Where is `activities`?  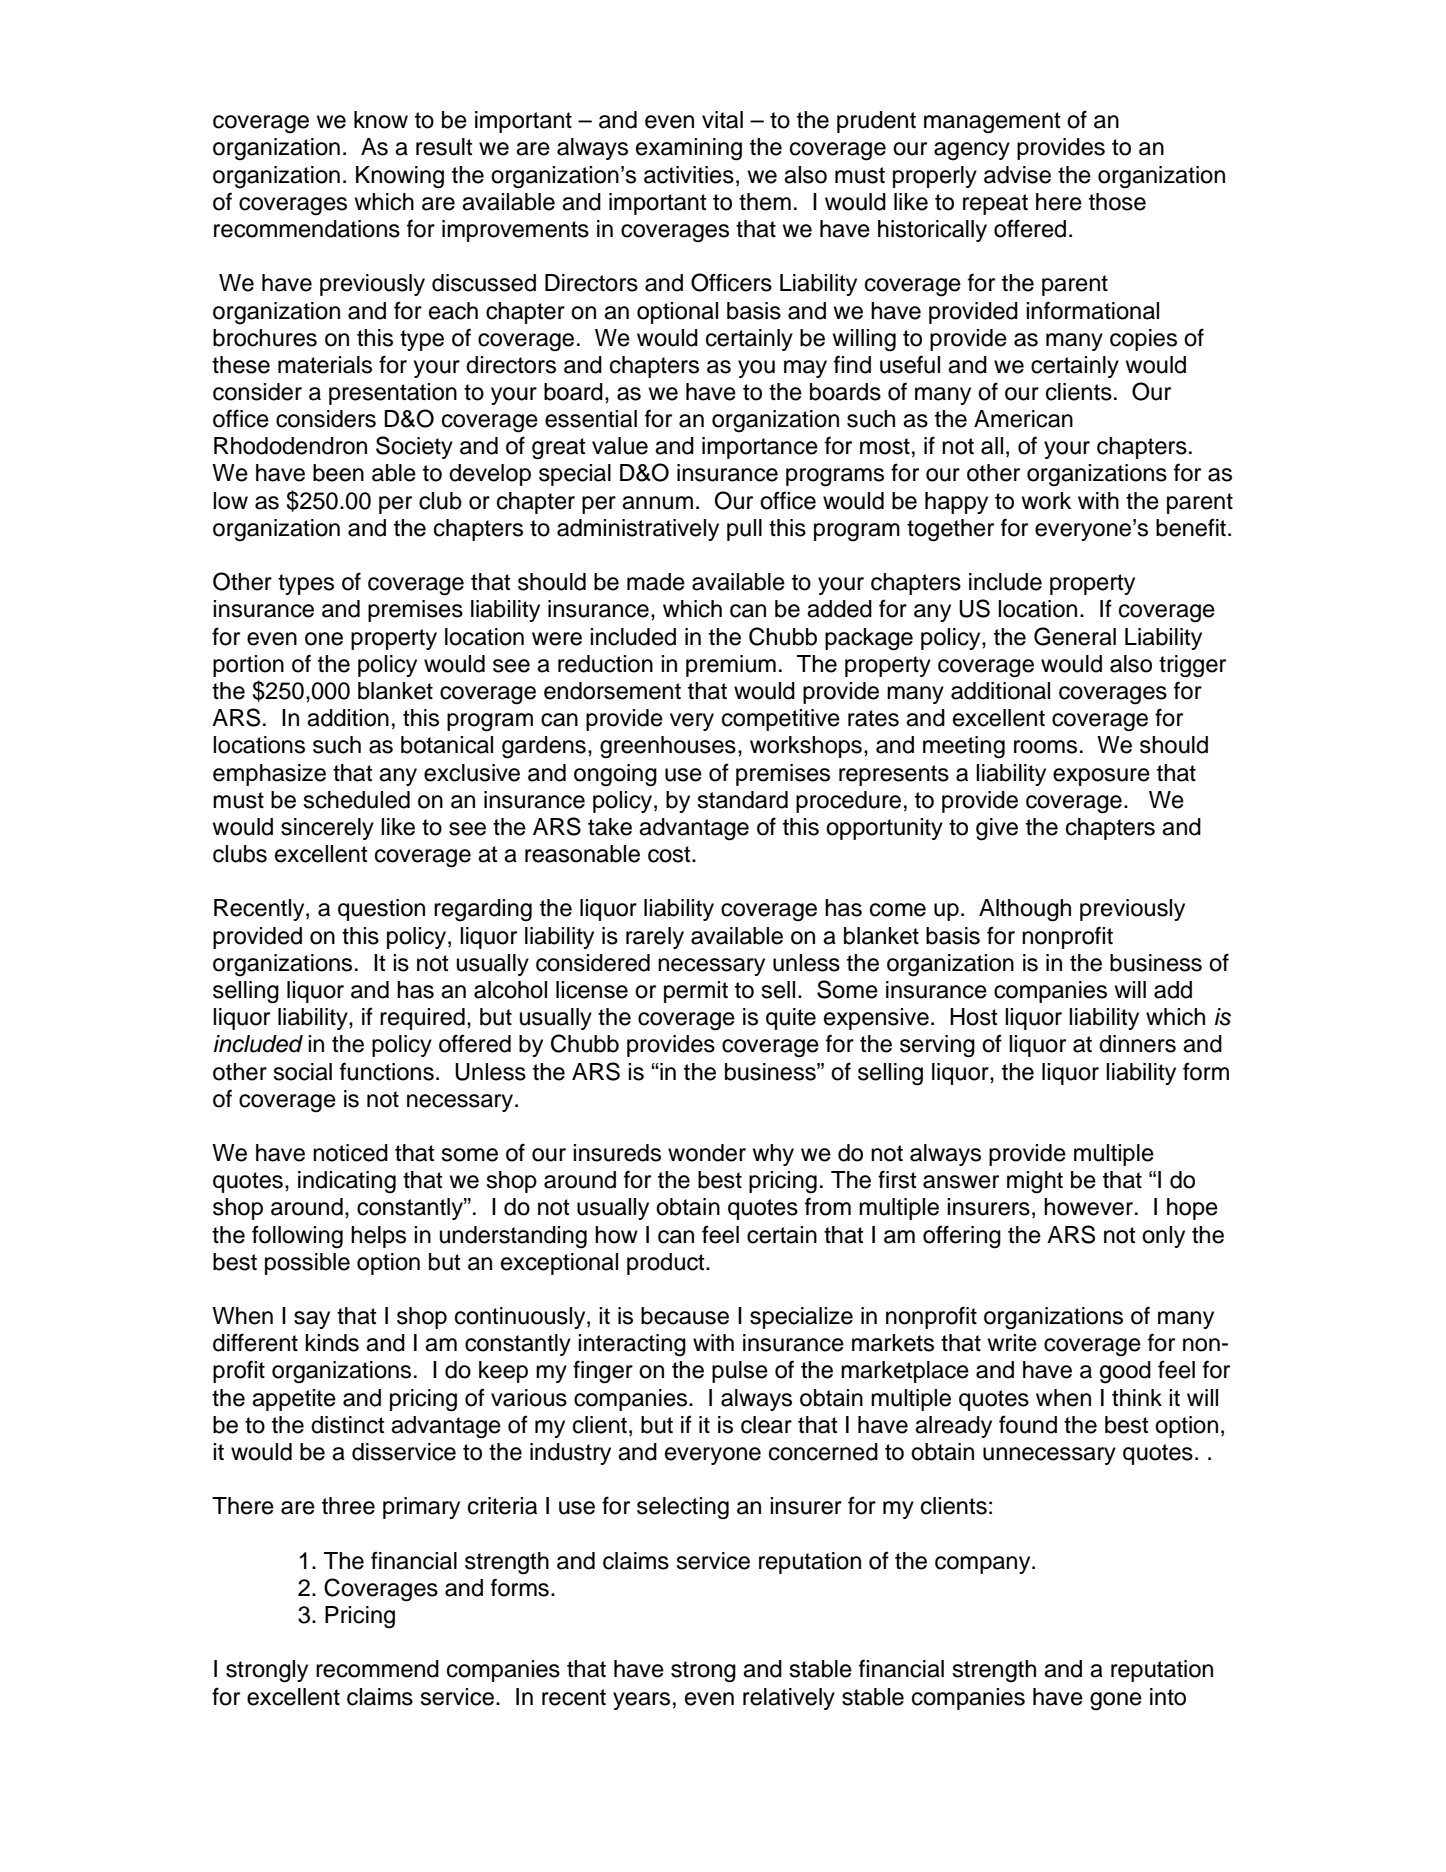 activities is located at coordinates (689, 175).
